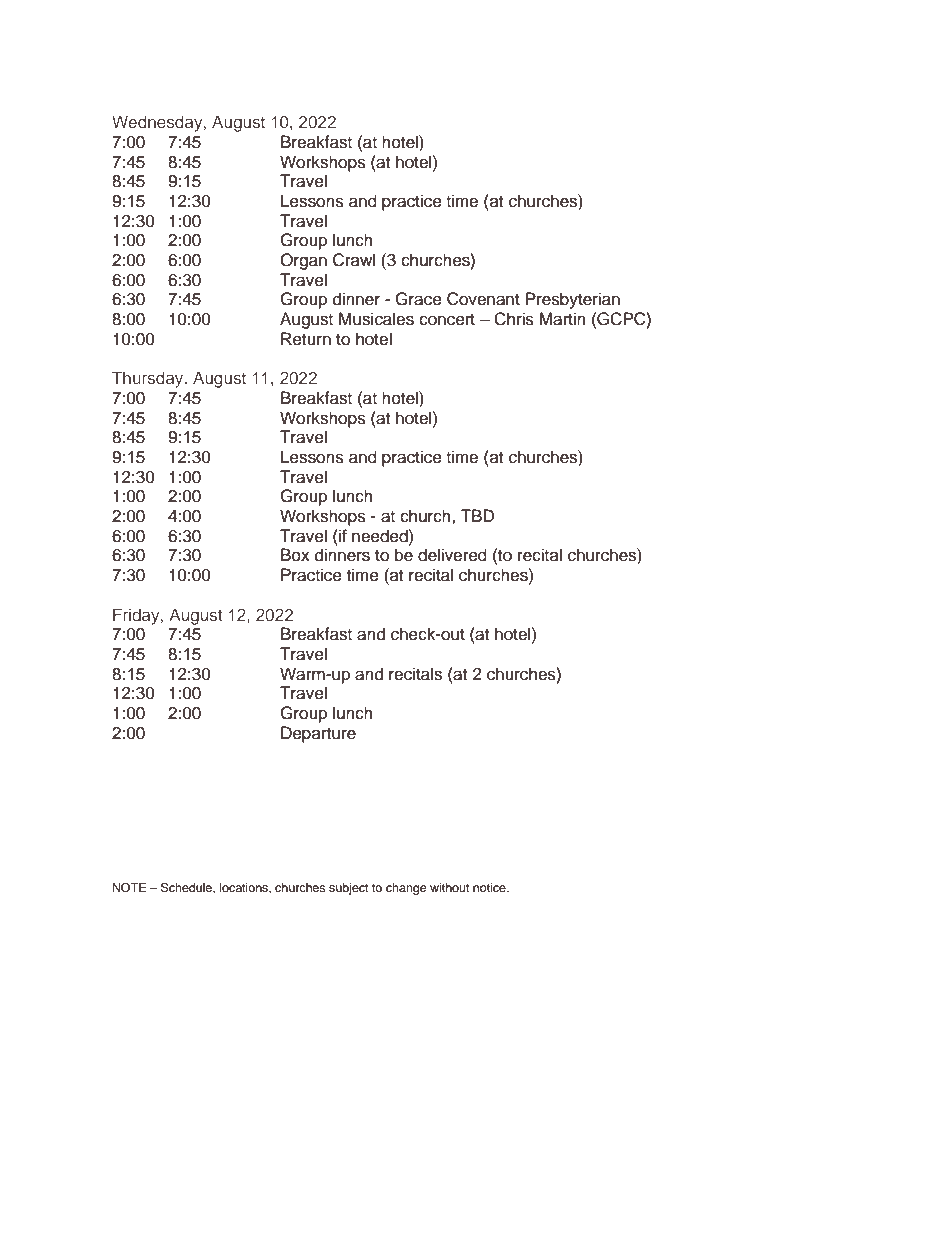 Image resolution: width=952 pixels, height=1233 pixels. I want to click on subject, so click(349, 889).
